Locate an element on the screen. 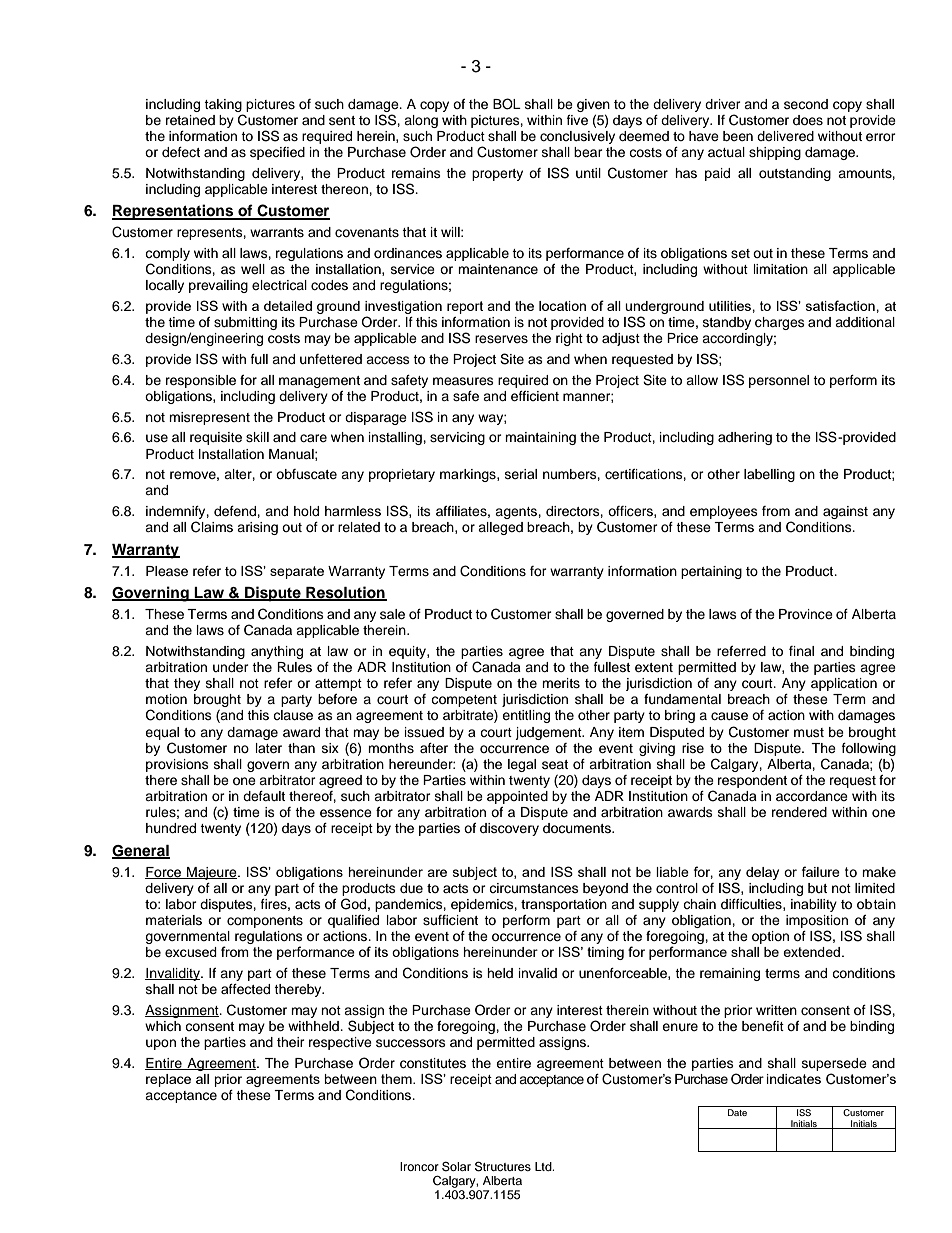 This screenshot has width=952, height=1233. BOL is located at coordinates (507, 104).
